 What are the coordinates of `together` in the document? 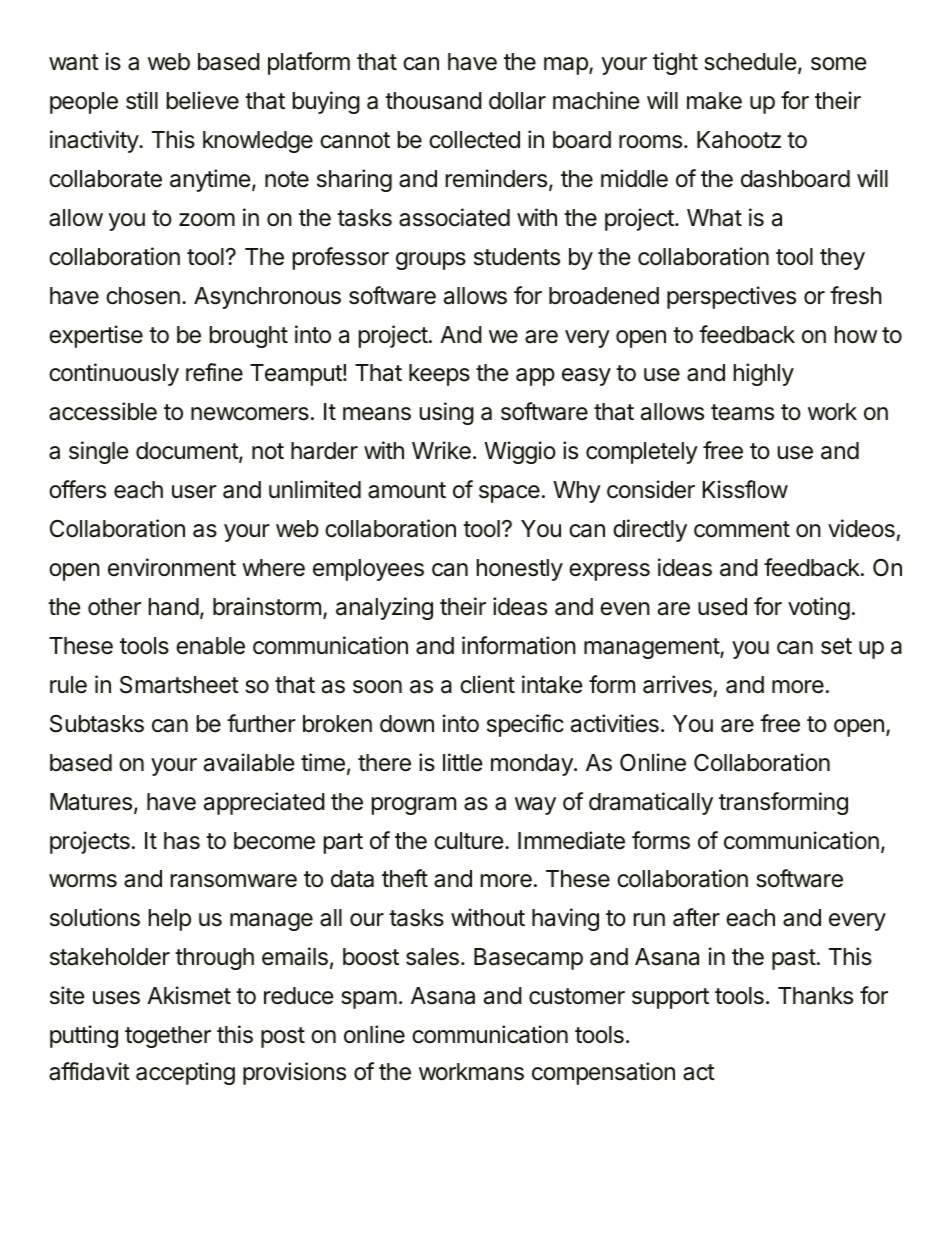 It's located at (168, 1037).
